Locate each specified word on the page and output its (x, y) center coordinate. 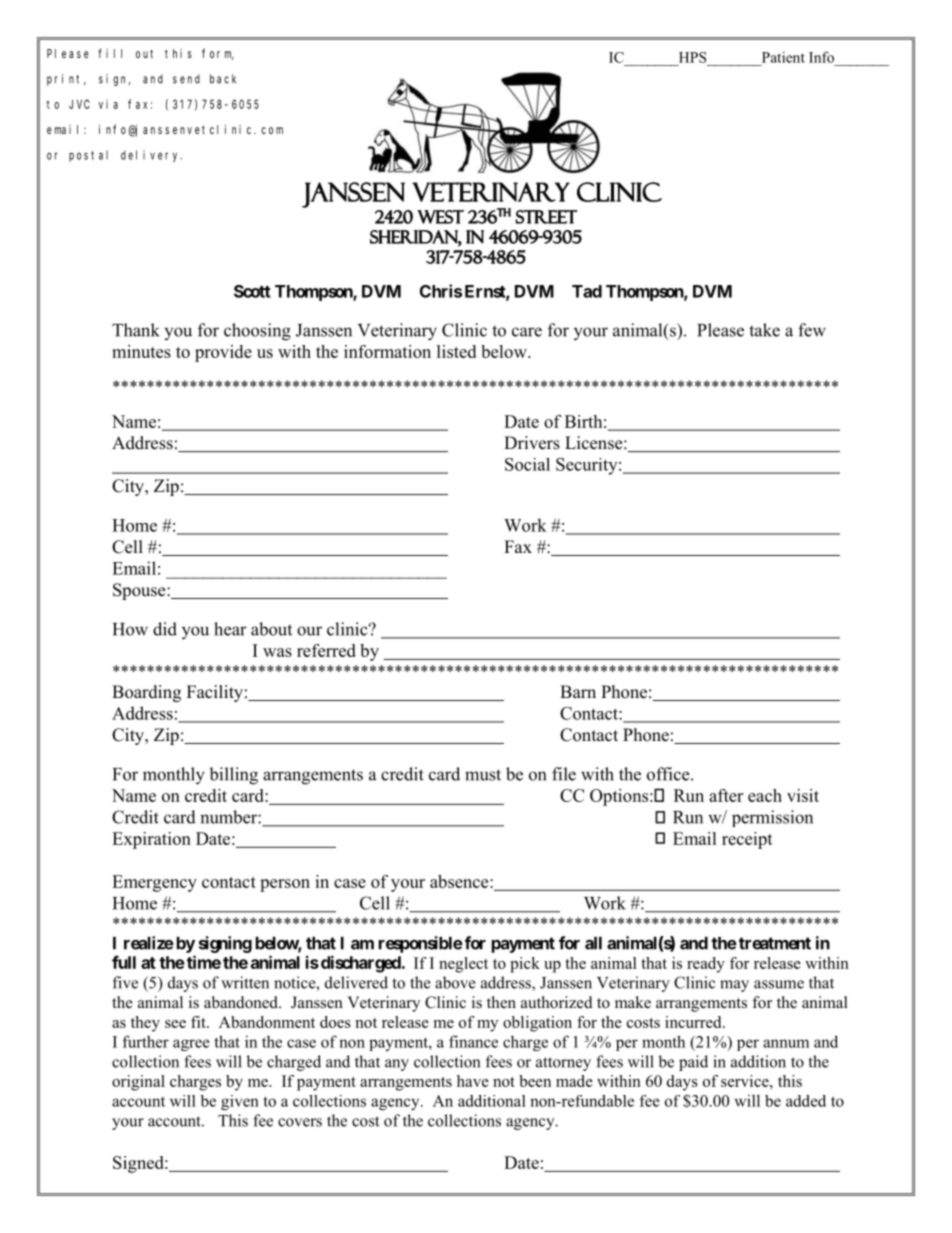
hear (230, 629)
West (440, 217)
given (240, 1102)
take (764, 330)
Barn (578, 691)
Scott (252, 291)
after (726, 795)
